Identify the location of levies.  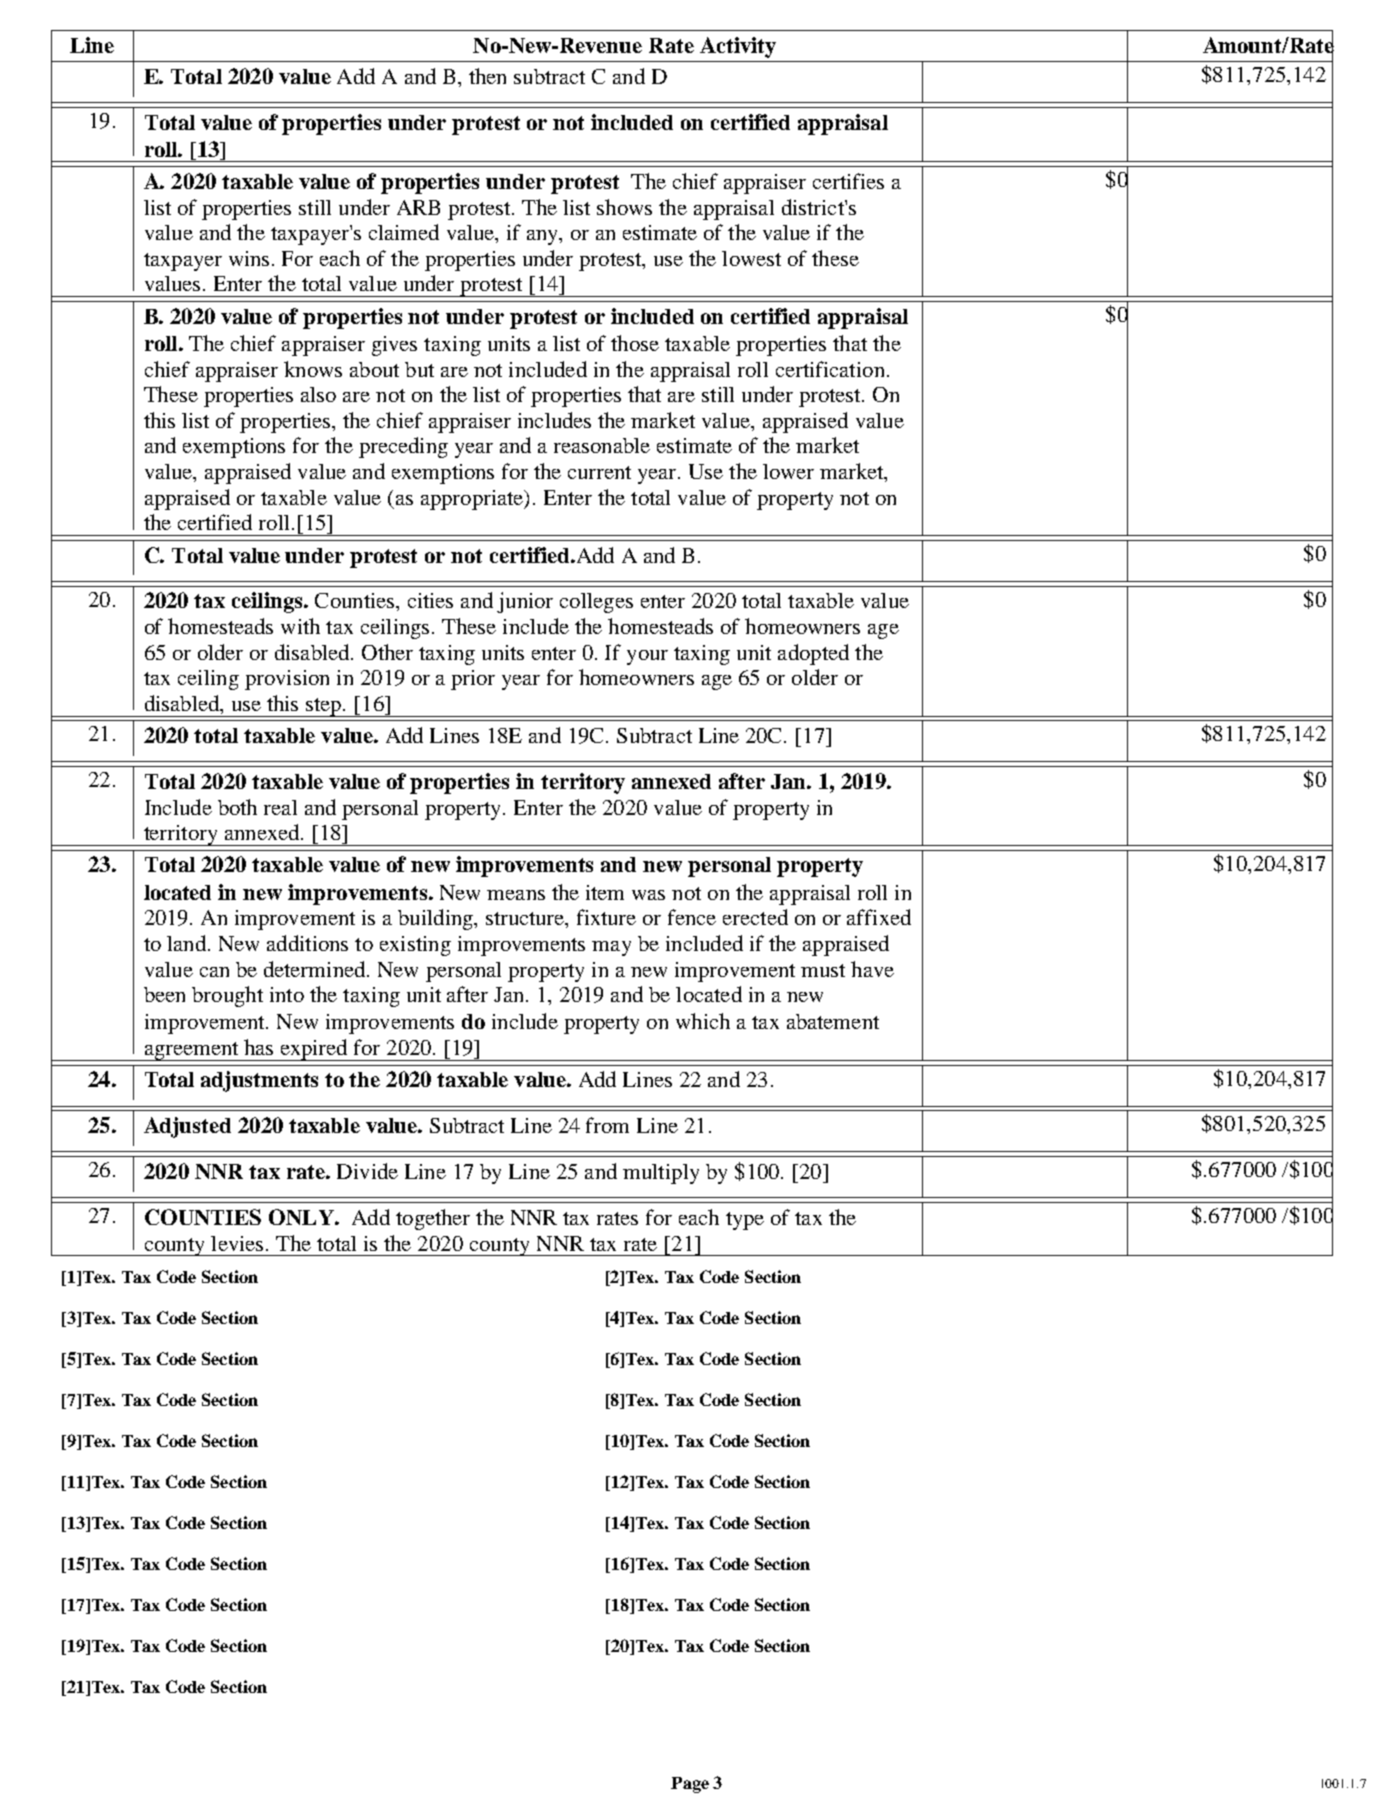
(237, 1243).
